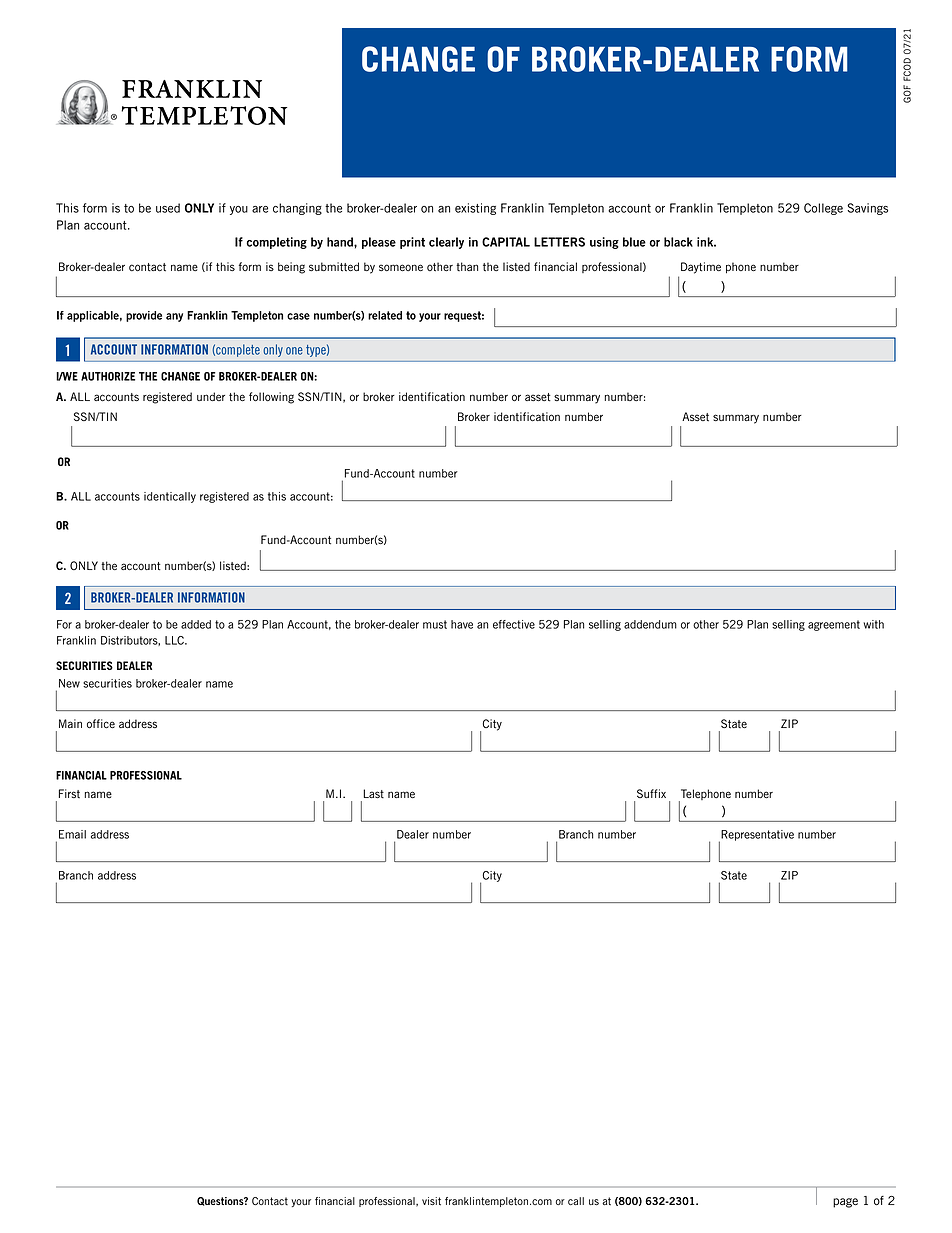  I want to click on clearly, so click(446, 243).
